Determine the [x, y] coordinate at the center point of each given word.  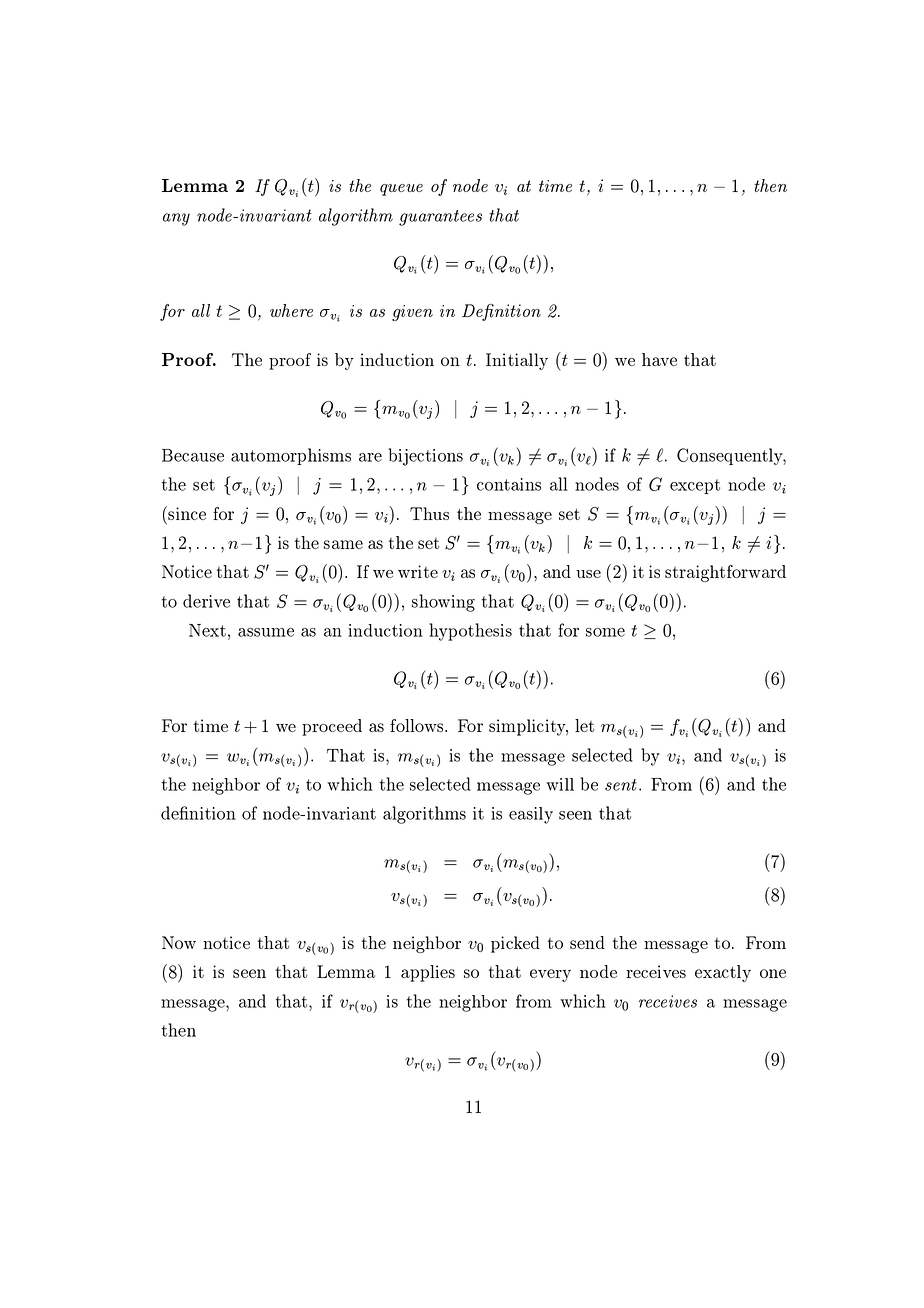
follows [418, 725]
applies [428, 973]
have [659, 359]
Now [179, 942]
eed [348, 725]
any [176, 219]
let [584, 725]
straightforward [725, 573]
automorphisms [291, 456]
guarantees [440, 218]
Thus [429, 513]
